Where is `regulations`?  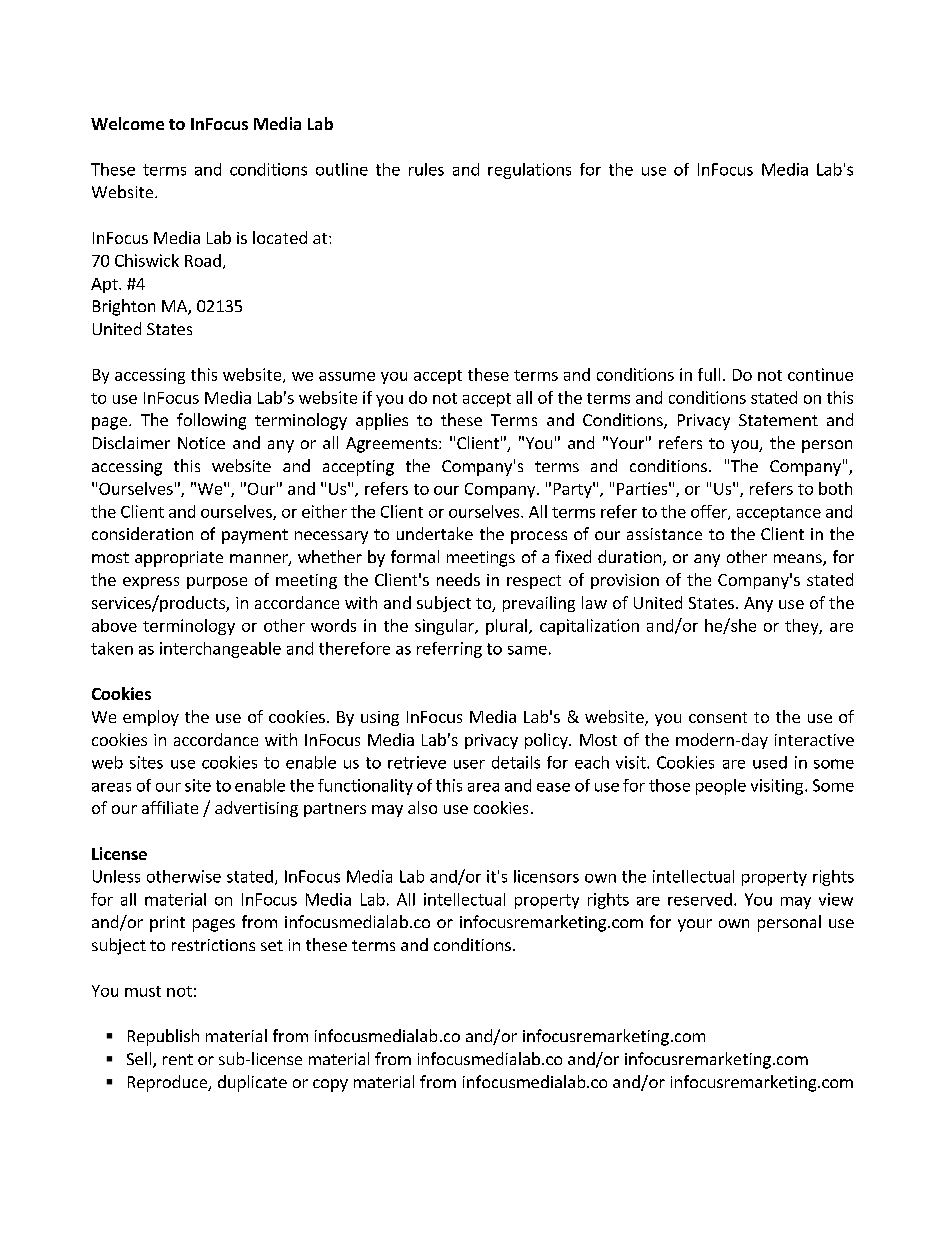 regulations is located at coordinates (529, 171).
